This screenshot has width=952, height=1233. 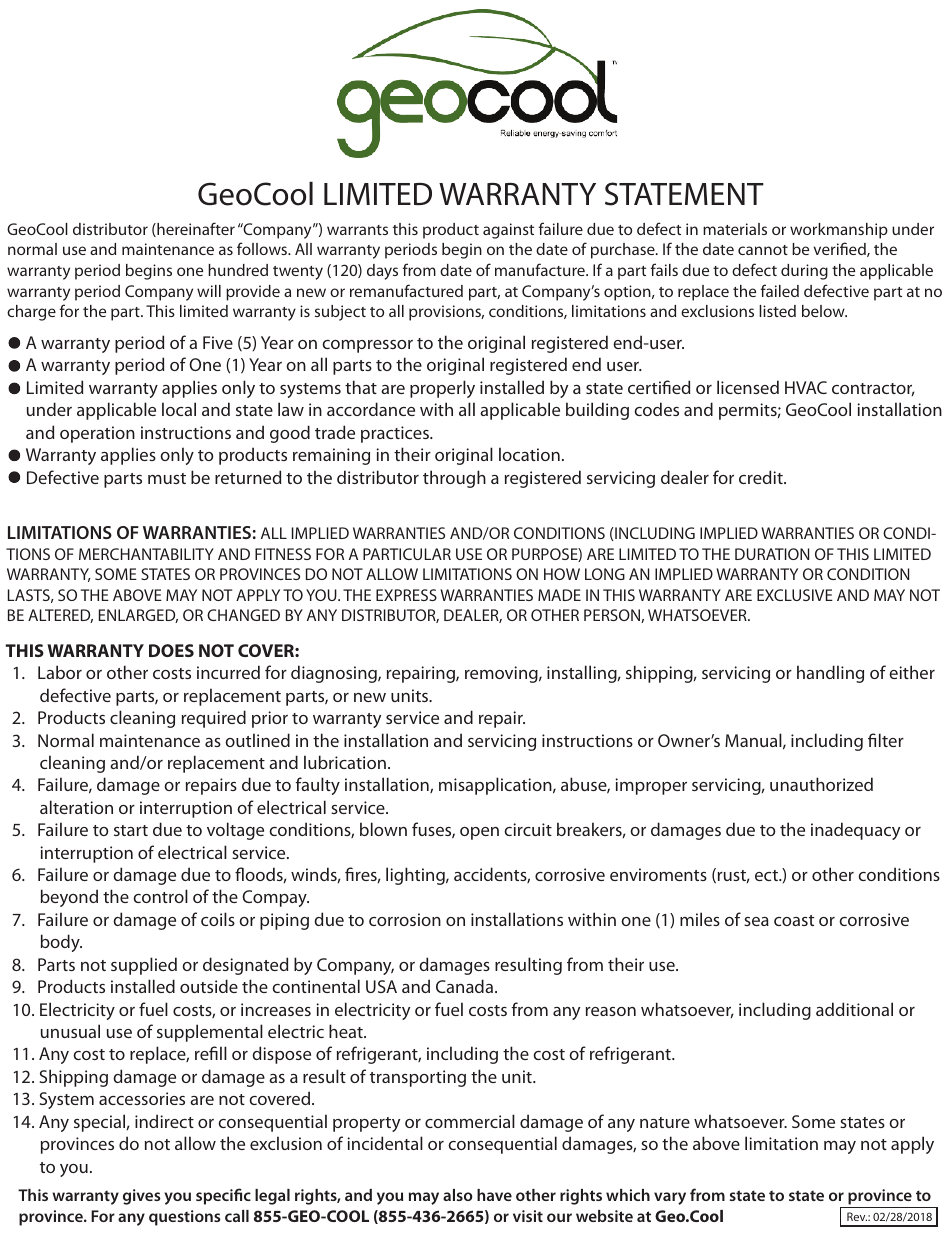 I want to click on during, so click(x=804, y=272).
